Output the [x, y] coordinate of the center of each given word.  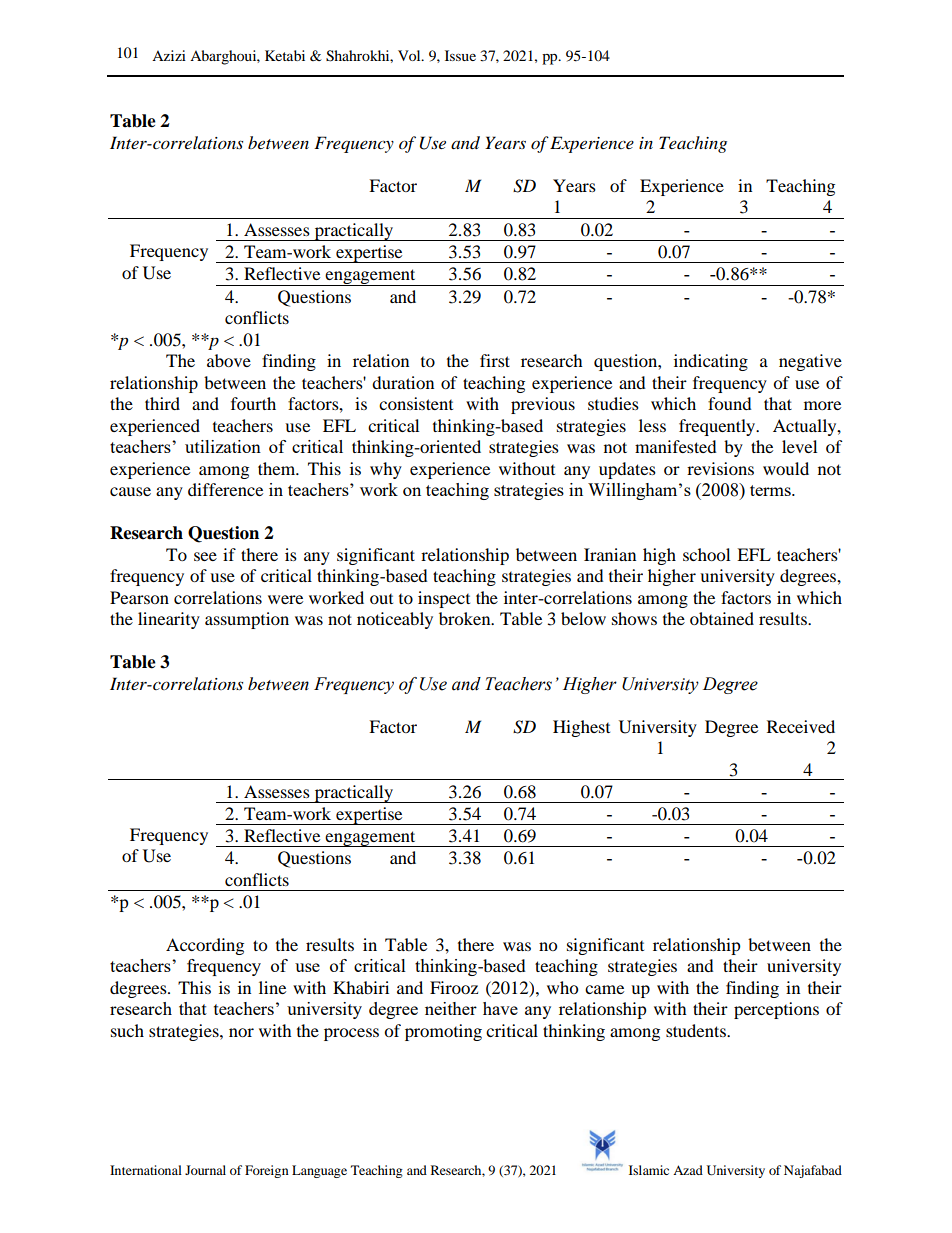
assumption [247, 620]
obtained [722, 618]
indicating [711, 362]
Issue [460, 55]
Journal [205, 1170]
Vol [410, 55]
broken [466, 618]
